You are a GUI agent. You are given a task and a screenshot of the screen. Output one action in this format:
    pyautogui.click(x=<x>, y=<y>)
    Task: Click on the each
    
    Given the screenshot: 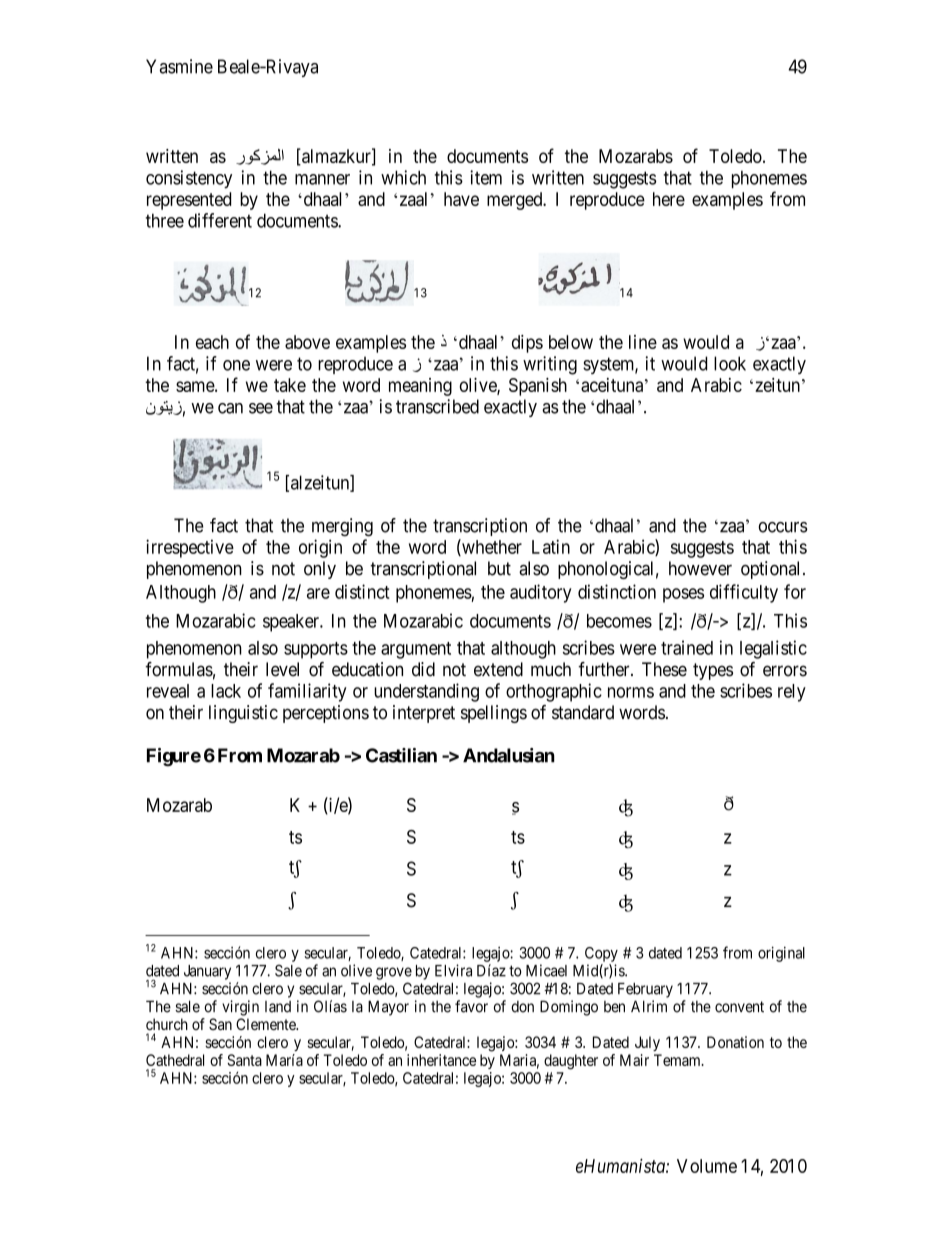 What is the action you would take?
    pyautogui.click(x=212, y=342)
